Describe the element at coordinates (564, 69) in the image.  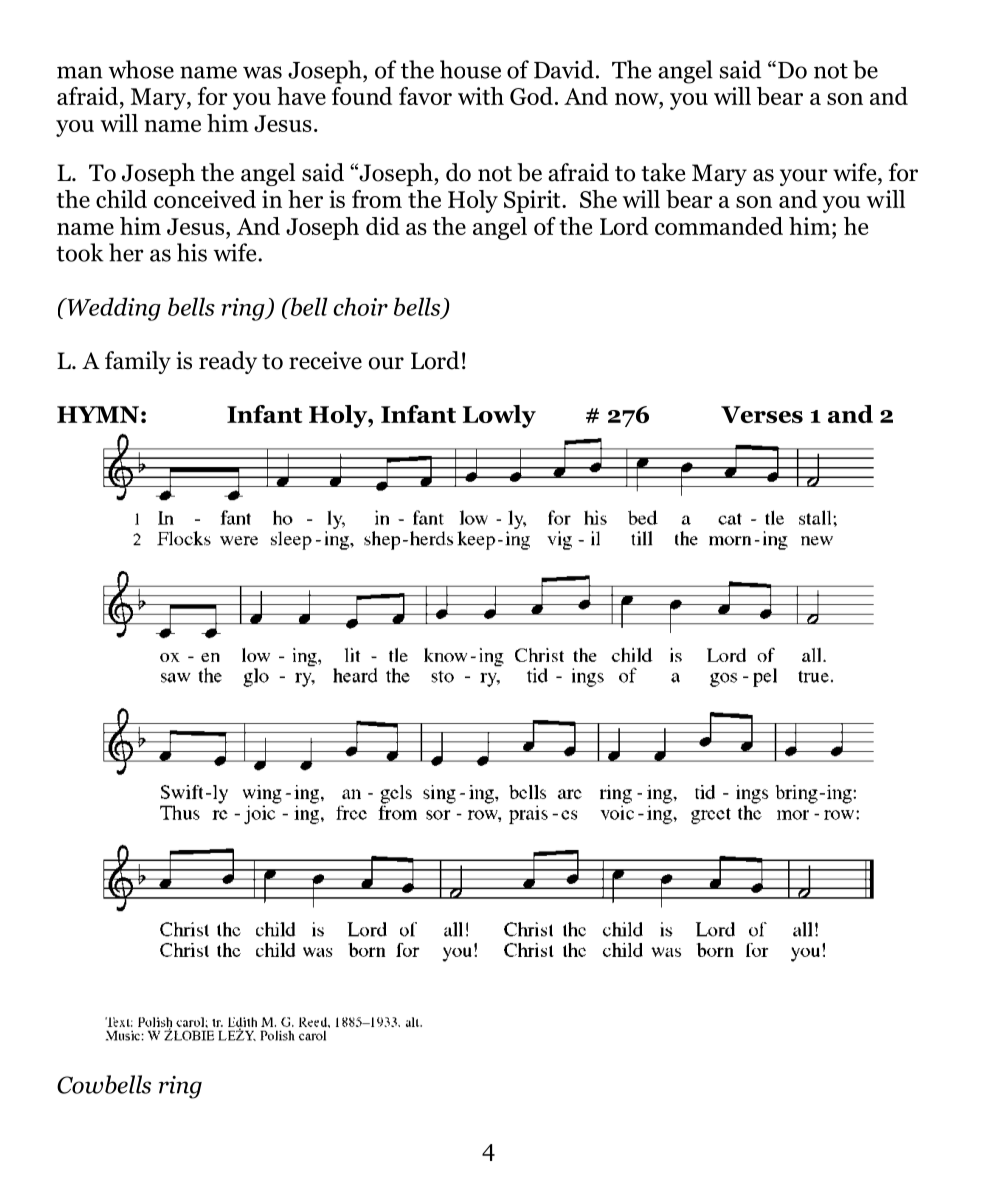
I see `David` at that location.
